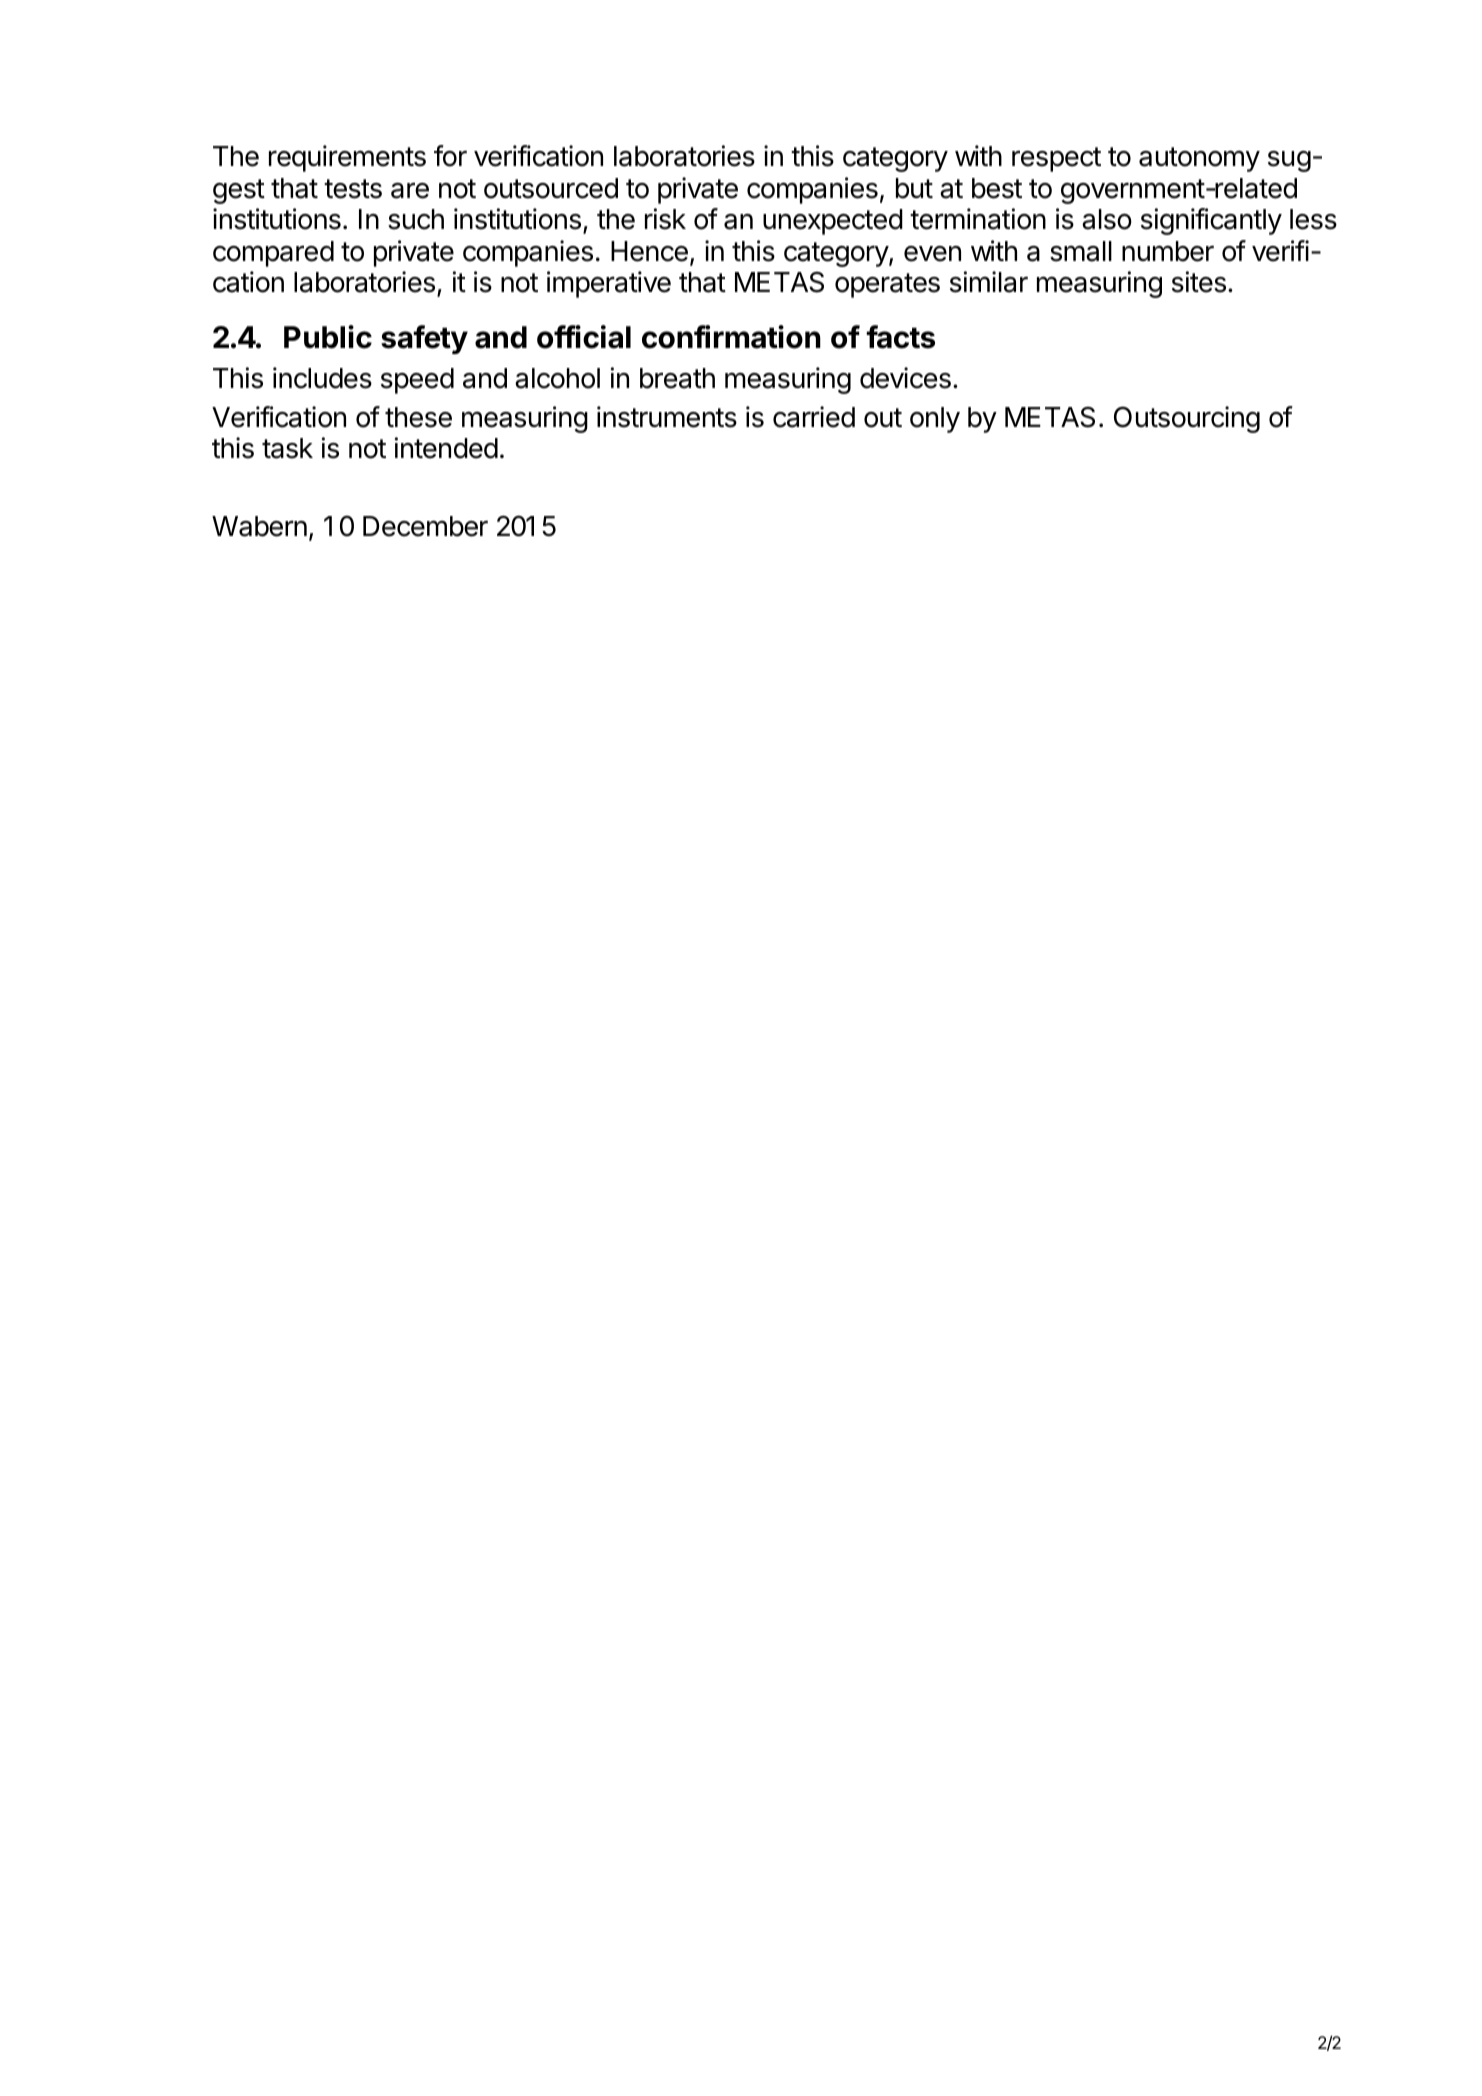 This document has width=1482, height=2096. Describe the element at coordinates (273, 254) in the document. I see `compared` at that location.
